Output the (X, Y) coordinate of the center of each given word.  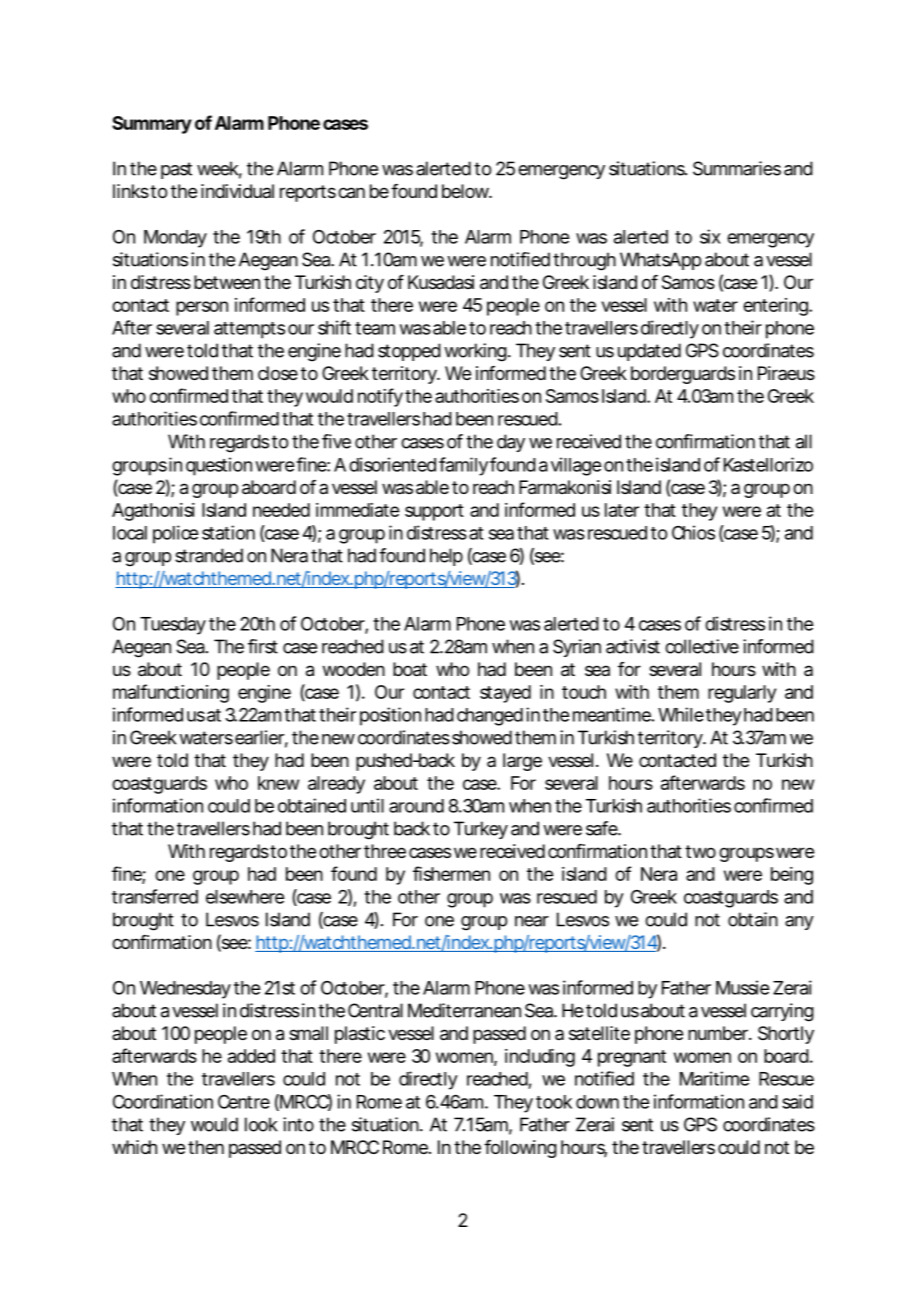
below (467, 191)
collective (702, 646)
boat (410, 669)
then (206, 1147)
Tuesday (173, 626)
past (176, 170)
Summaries (737, 168)
